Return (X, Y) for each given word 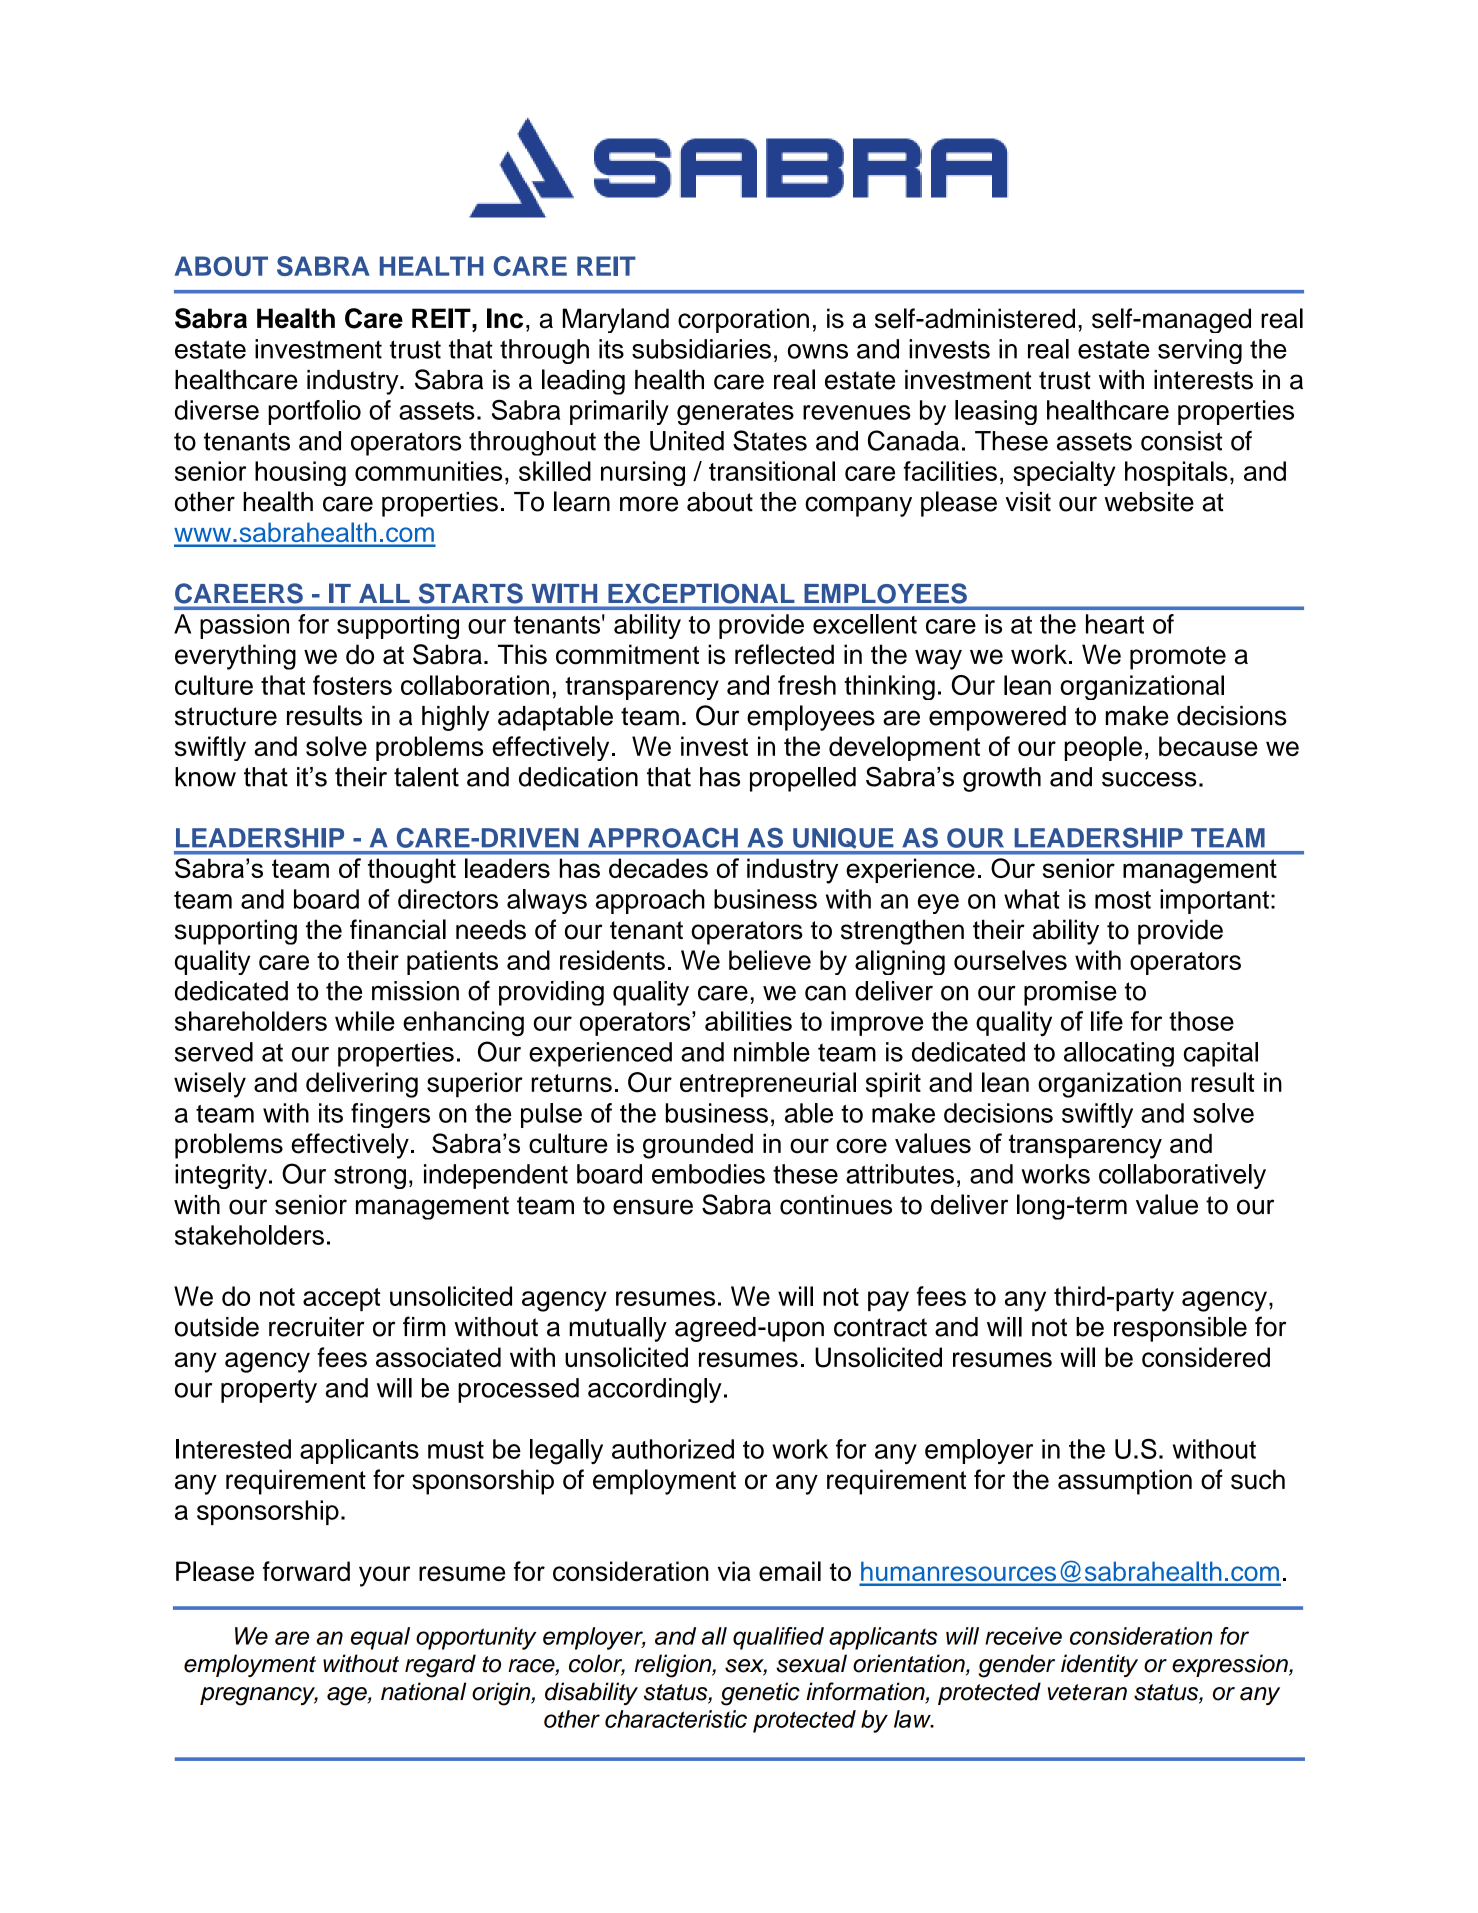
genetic (760, 1694)
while (365, 1021)
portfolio (314, 412)
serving (1200, 351)
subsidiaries (701, 349)
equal (380, 1638)
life (1107, 1021)
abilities (748, 1021)
